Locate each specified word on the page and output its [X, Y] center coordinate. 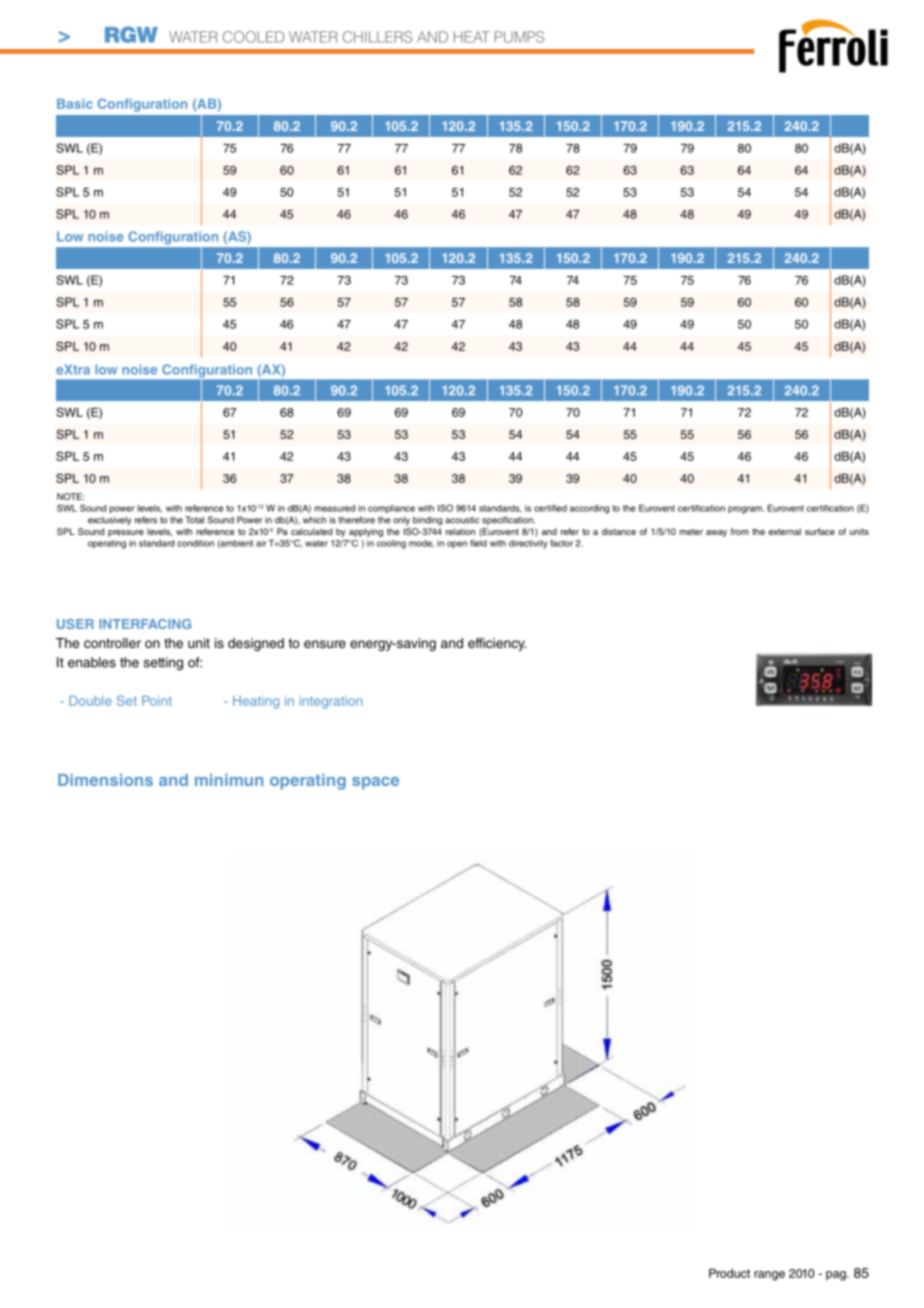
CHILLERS [377, 37]
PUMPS [519, 37]
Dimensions [105, 780]
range [769, 1276]
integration [331, 702]
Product [729, 1273]
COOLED [253, 37]
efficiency [497, 644]
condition [195, 543]
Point [157, 701]
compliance [391, 509]
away [716, 533]
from [740, 531]
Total [194, 520]
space [375, 783]
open [457, 545]
